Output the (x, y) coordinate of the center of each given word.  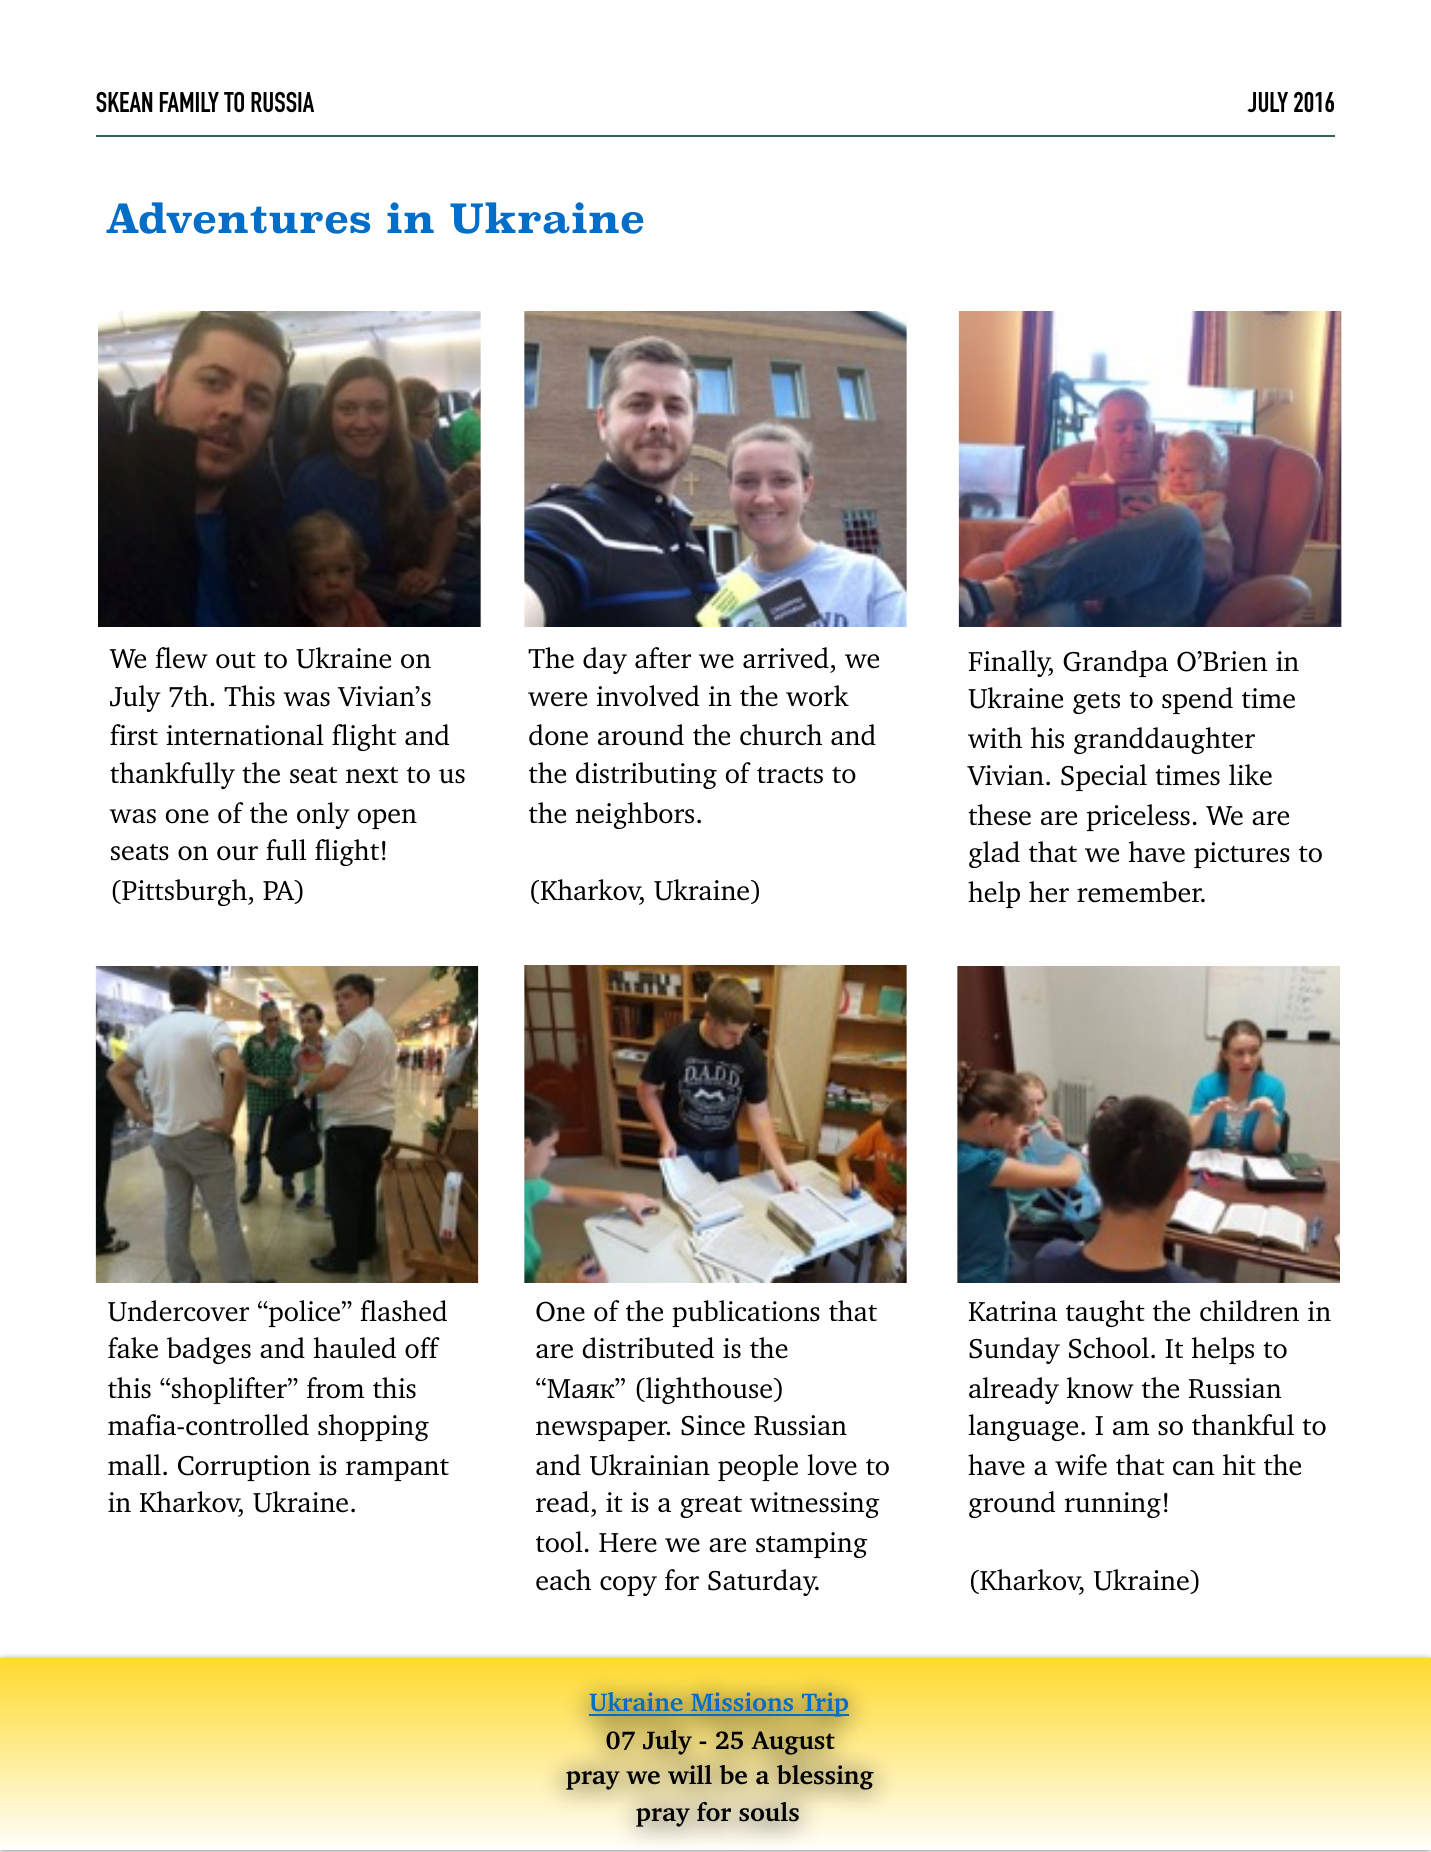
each (563, 1580)
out (236, 660)
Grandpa (1115, 663)
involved (648, 696)
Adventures (238, 218)
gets (1096, 703)
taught (1105, 1313)
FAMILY (189, 102)
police (303, 1313)
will (690, 1774)
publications (746, 1313)
